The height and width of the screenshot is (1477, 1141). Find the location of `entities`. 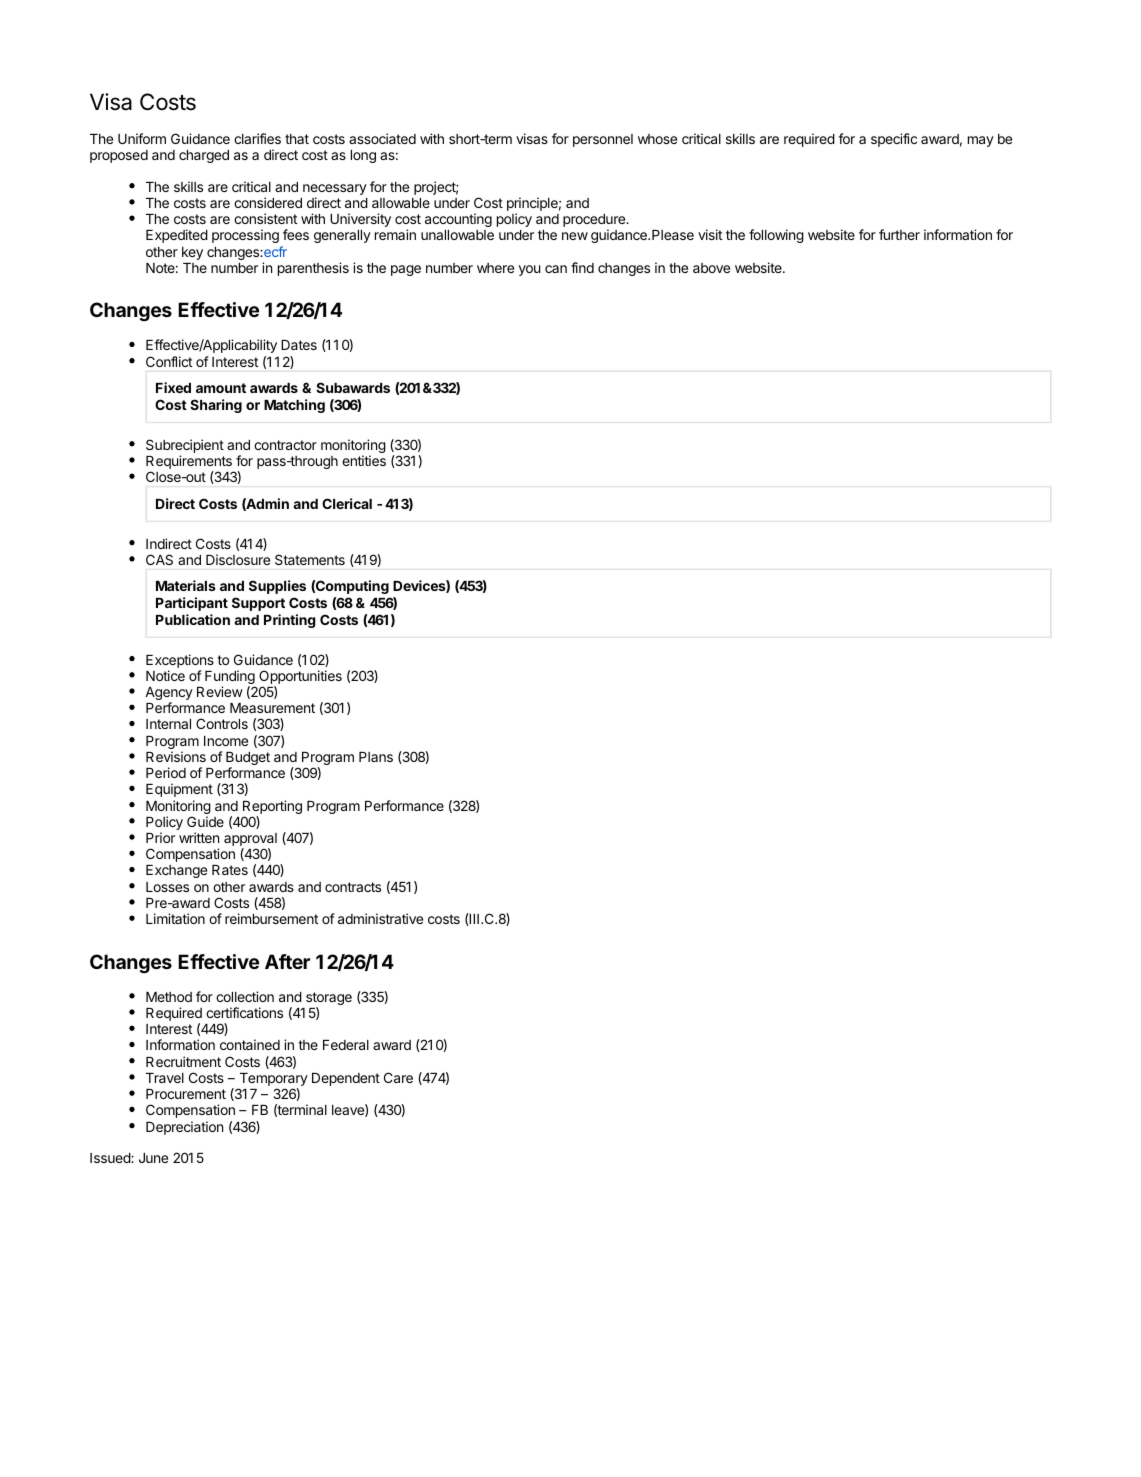

entities is located at coordinates (364, 460).
